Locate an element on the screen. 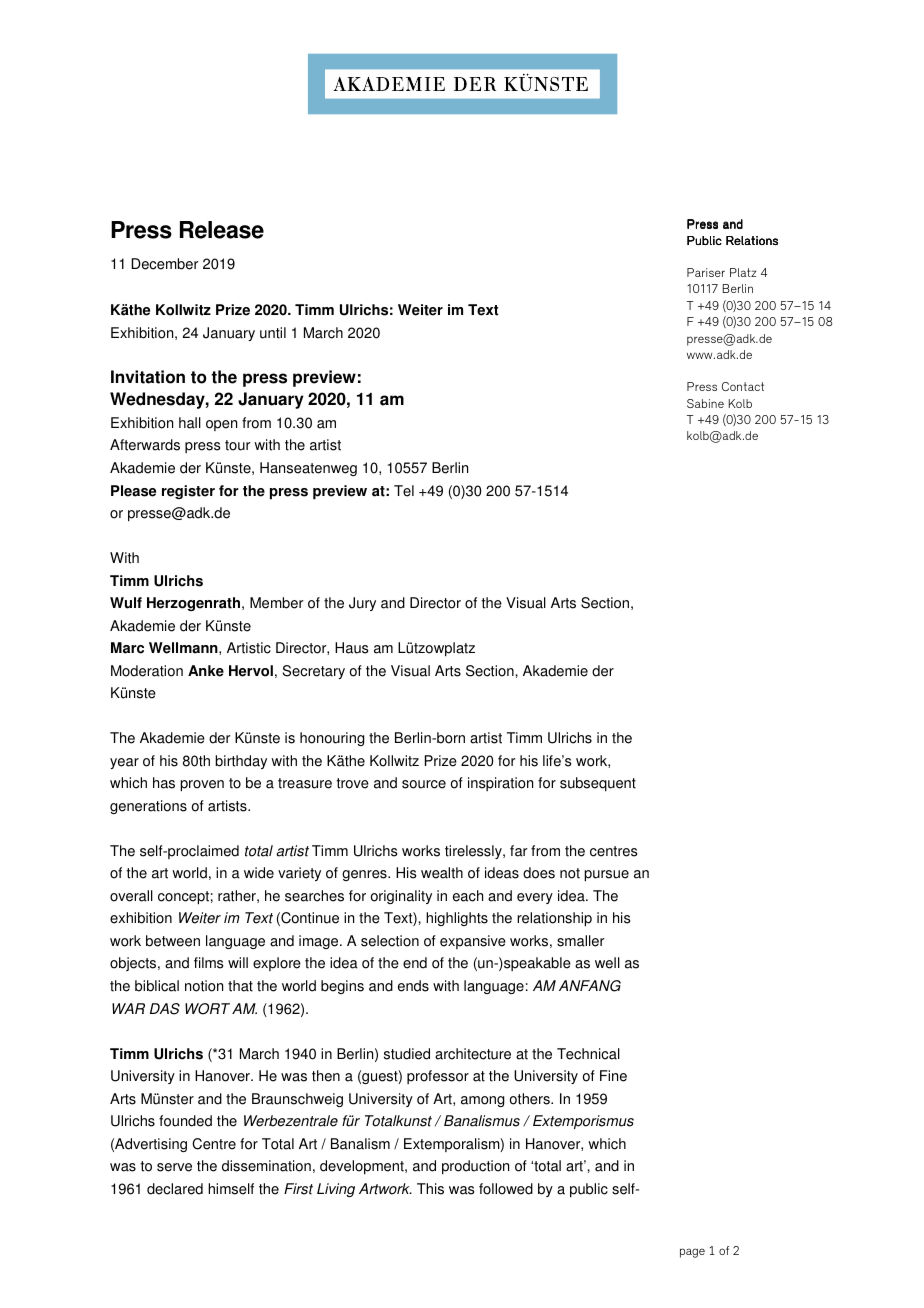  source is located at coordinates (424, 784).
